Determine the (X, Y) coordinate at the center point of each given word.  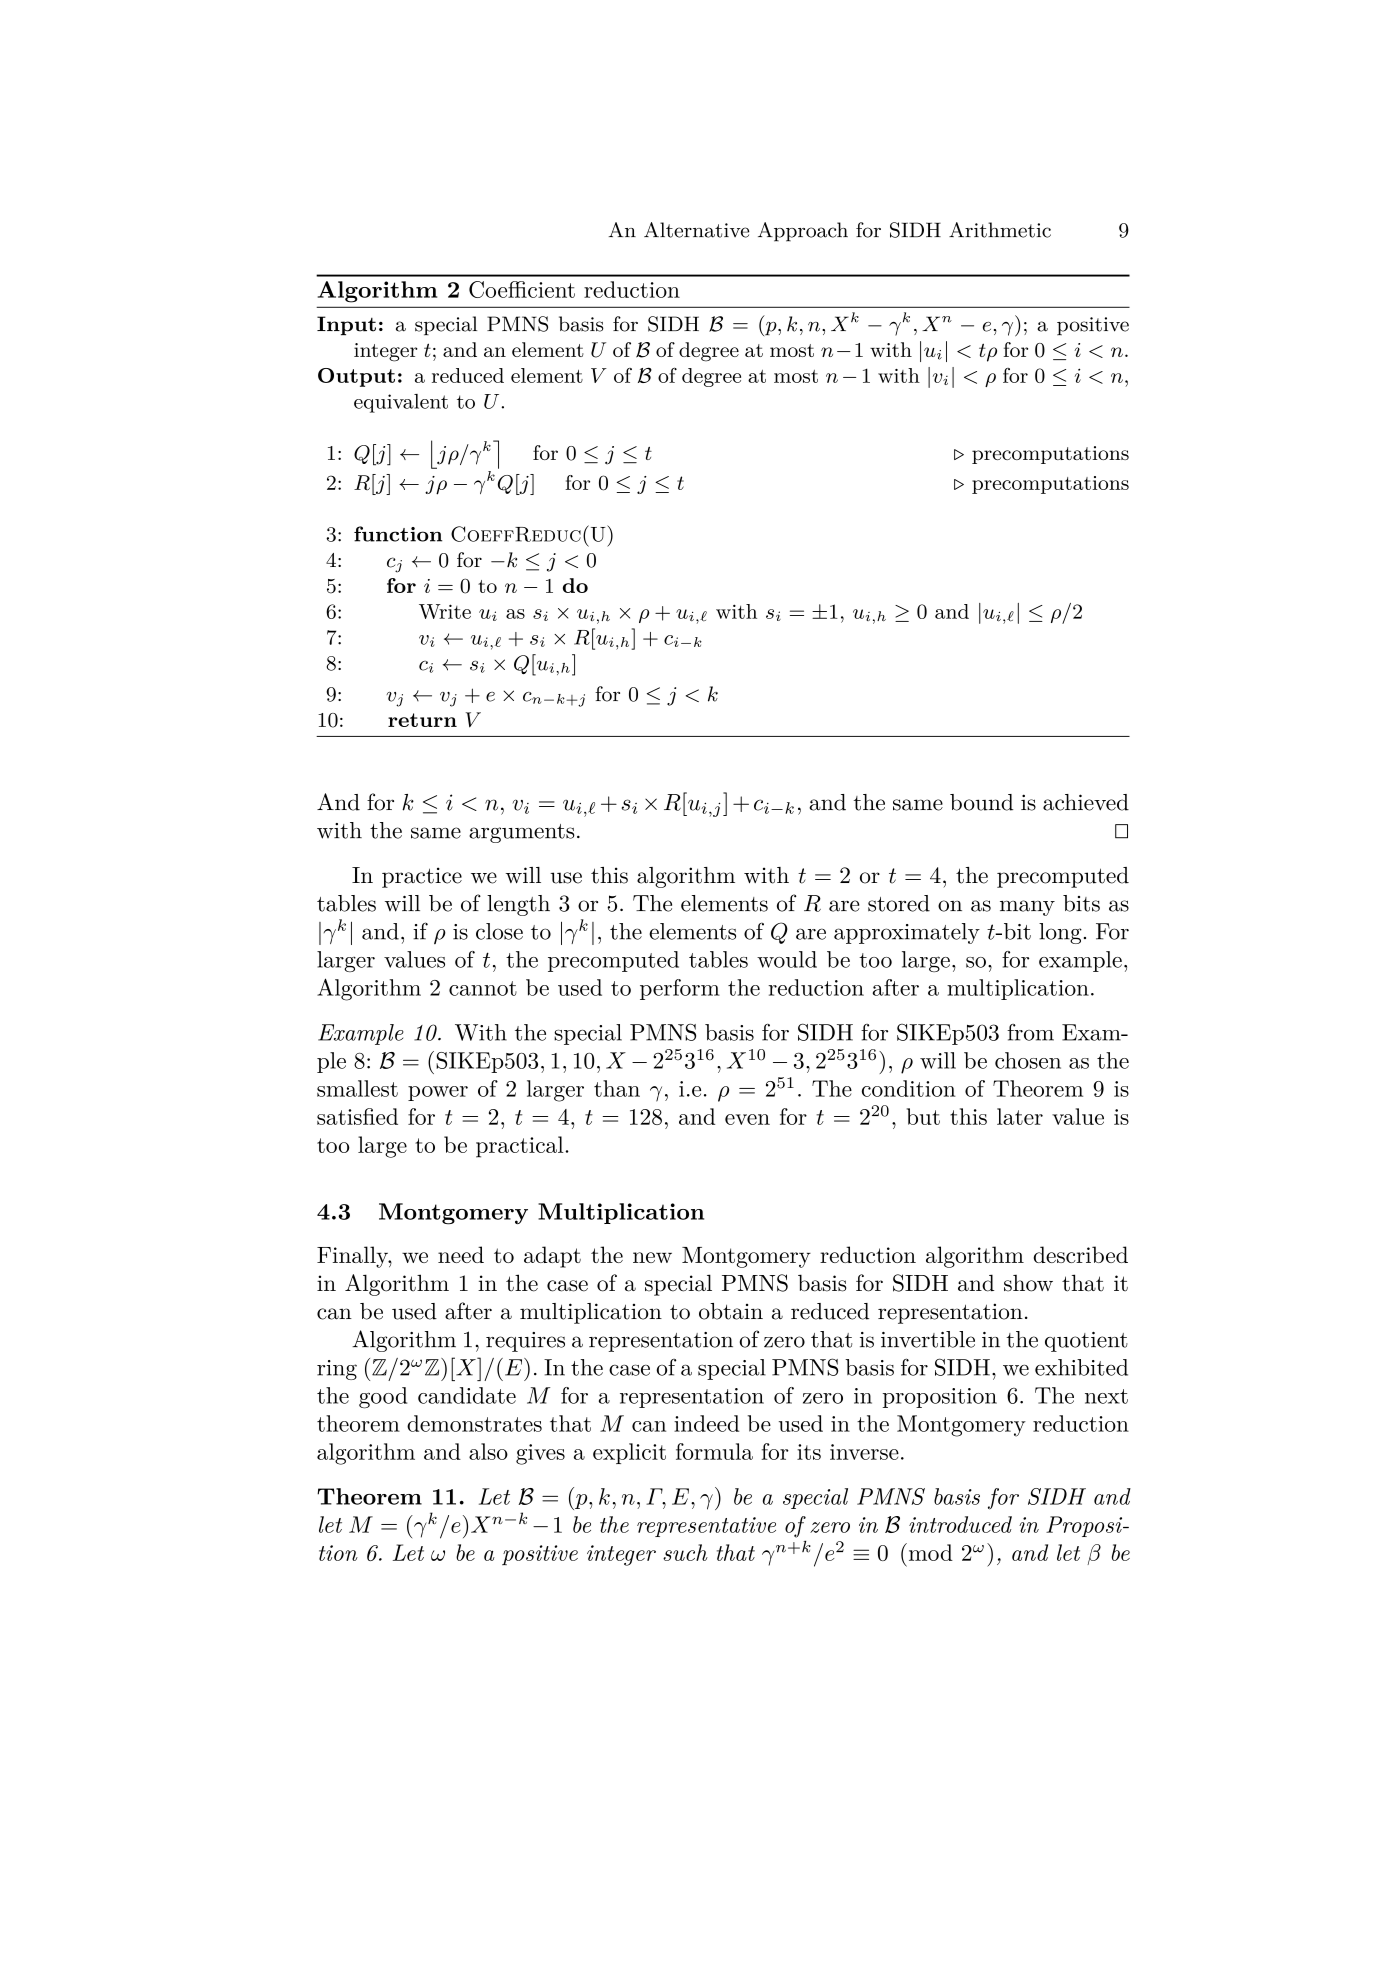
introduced (960, 1524)
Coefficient (522, 289)
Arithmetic (1000, 230)
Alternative (696, 230)
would (787, 959)
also (488, 1451)
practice (422, 877)
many (1027, 908)
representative (706, 1527)
